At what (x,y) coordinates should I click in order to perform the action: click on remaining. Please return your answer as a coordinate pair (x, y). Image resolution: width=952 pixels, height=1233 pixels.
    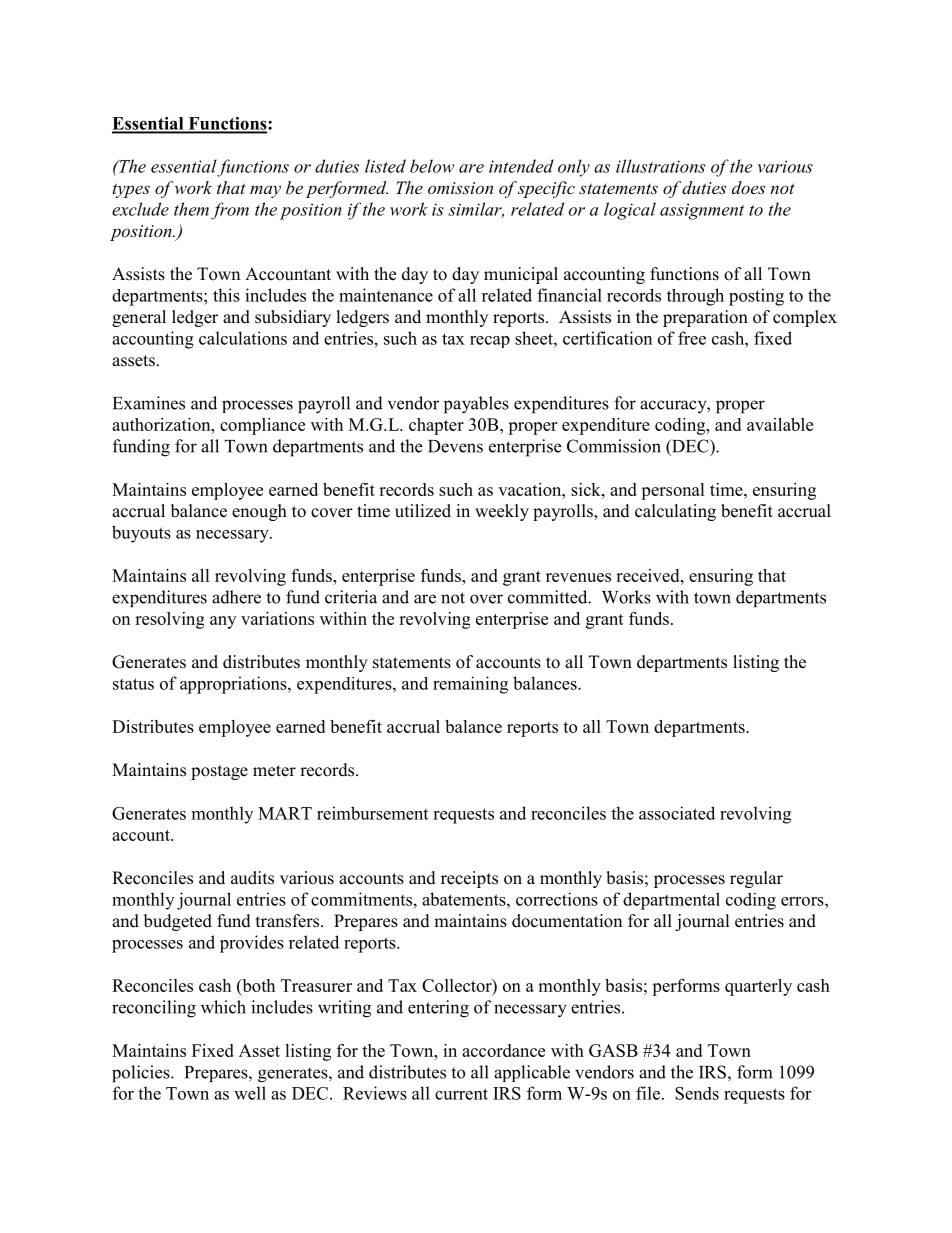
    Looking at the image, I should click on (470, 685).
